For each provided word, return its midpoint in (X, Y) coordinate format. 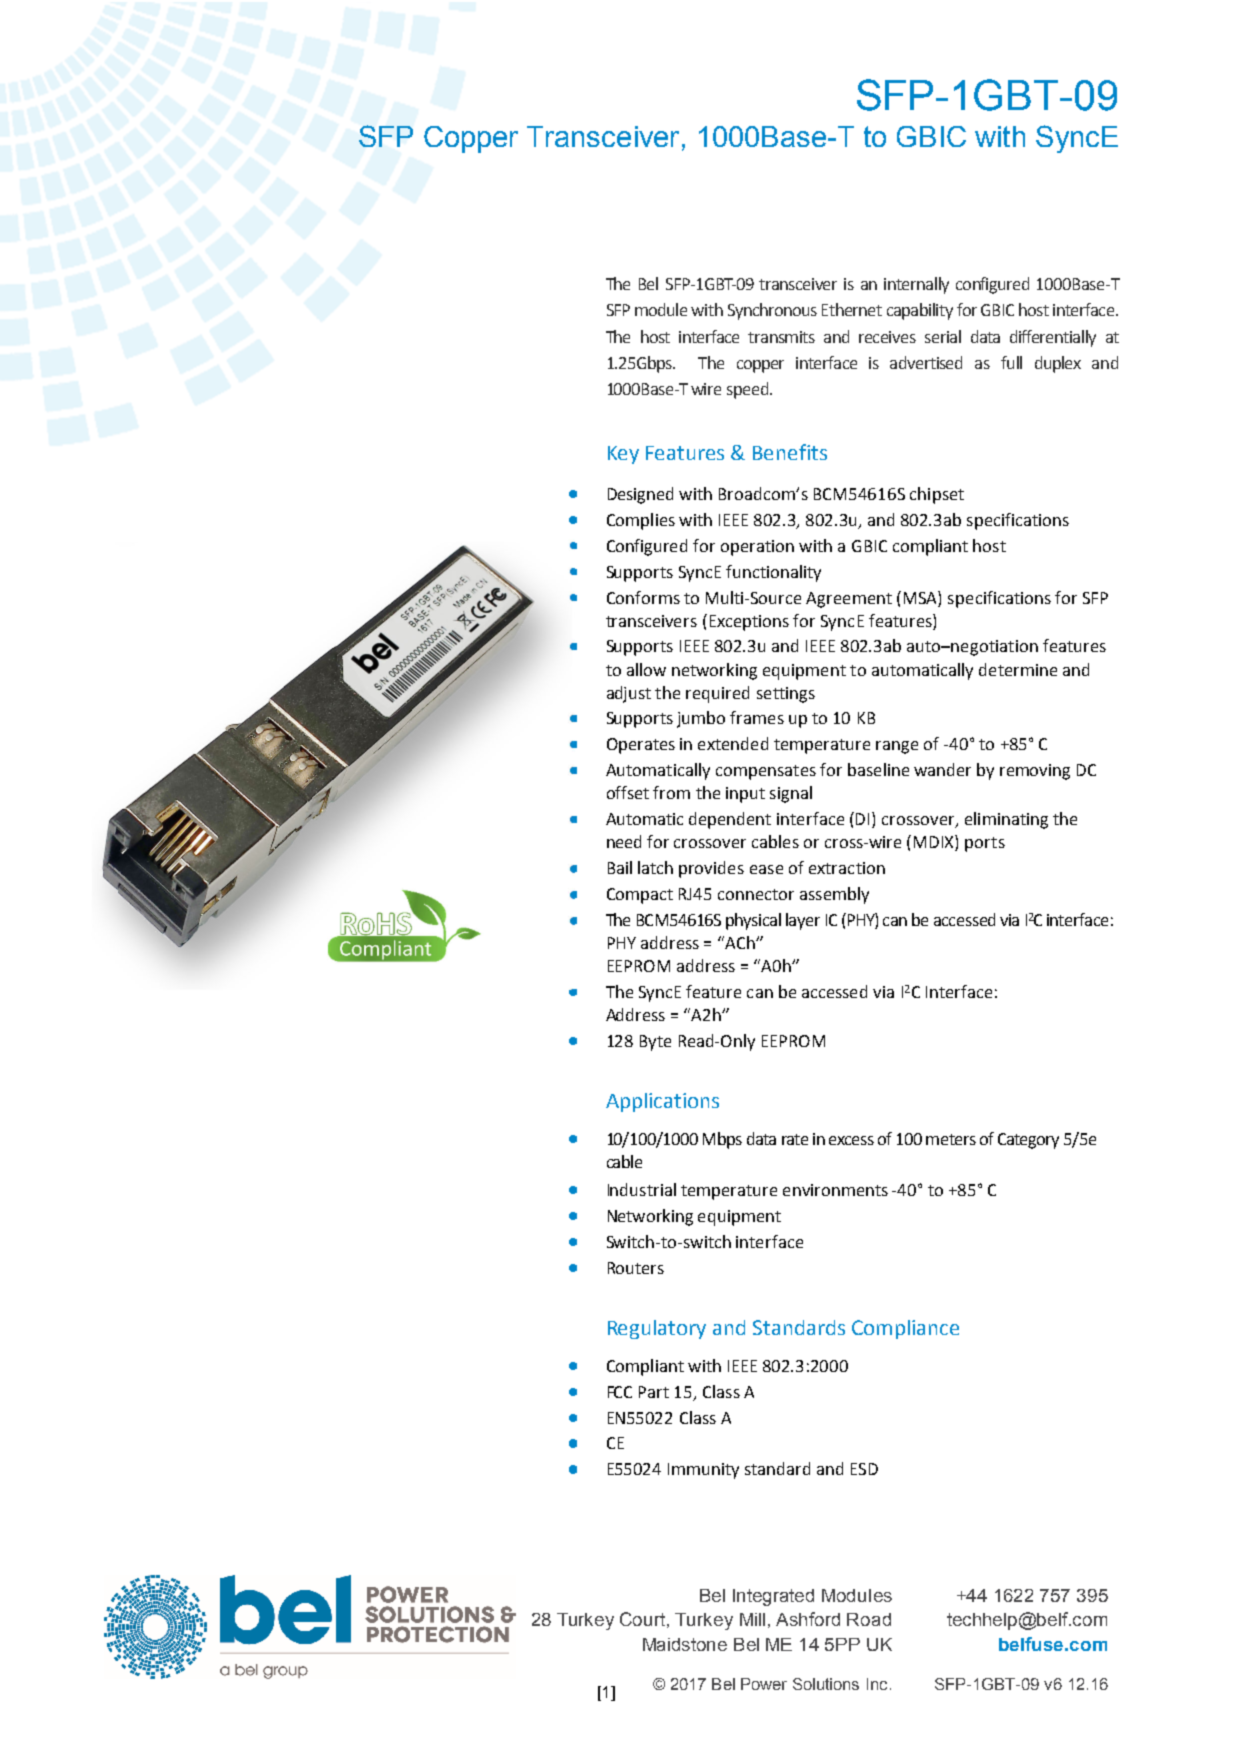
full (1011, 362)
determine (1018, 669)
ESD (864, 1469)
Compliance (905, 1329)
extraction (847, 868)
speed (747, 390)
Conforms (643, 597)
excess (851, 1140)
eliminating (1006, 820)
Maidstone (685, 1644)
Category (1028, 1141)
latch (655, 867)
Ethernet (852, 309)
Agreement (849, 600)
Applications (662, 1102)
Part (654, 1392)
